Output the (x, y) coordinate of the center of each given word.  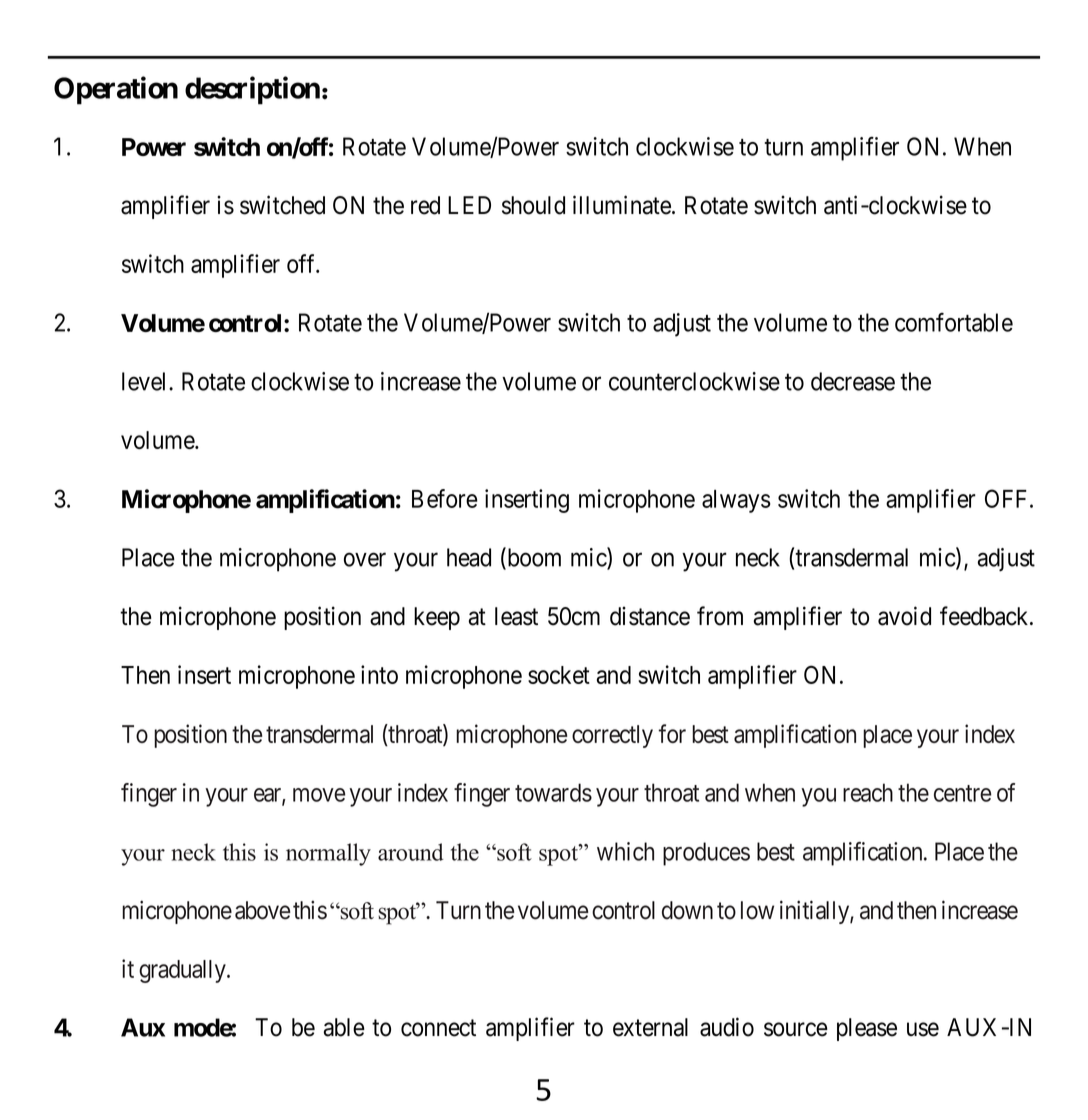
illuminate (622, 205)
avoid (904, 616)
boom (533, 558)
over (365, 560)
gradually (183, 971)
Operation (116, 90)
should (533, 205)
